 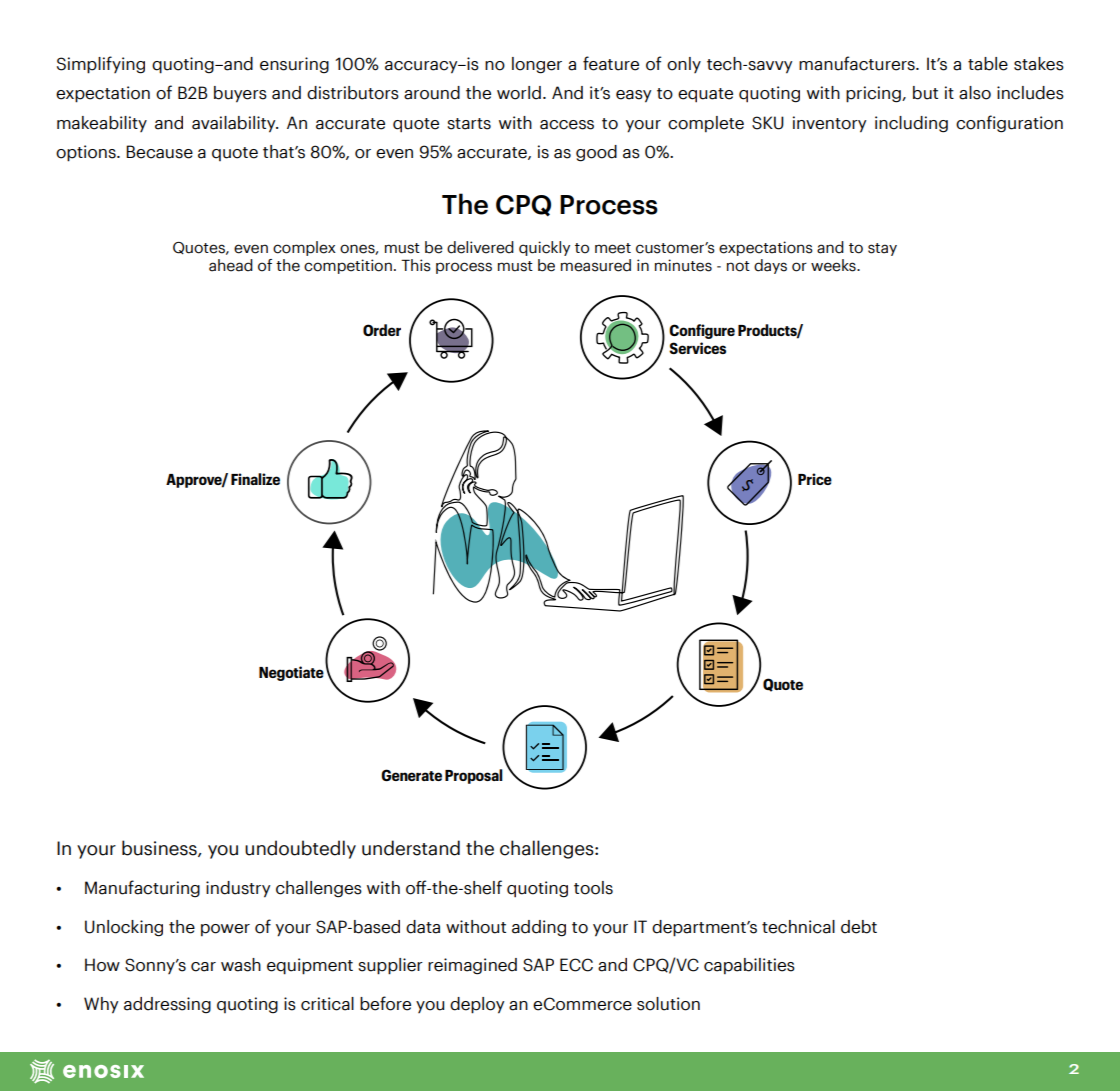 What do you see at coordinates (576, 965) in the document?
I see `ECC` at bounding box center [576, 965].
